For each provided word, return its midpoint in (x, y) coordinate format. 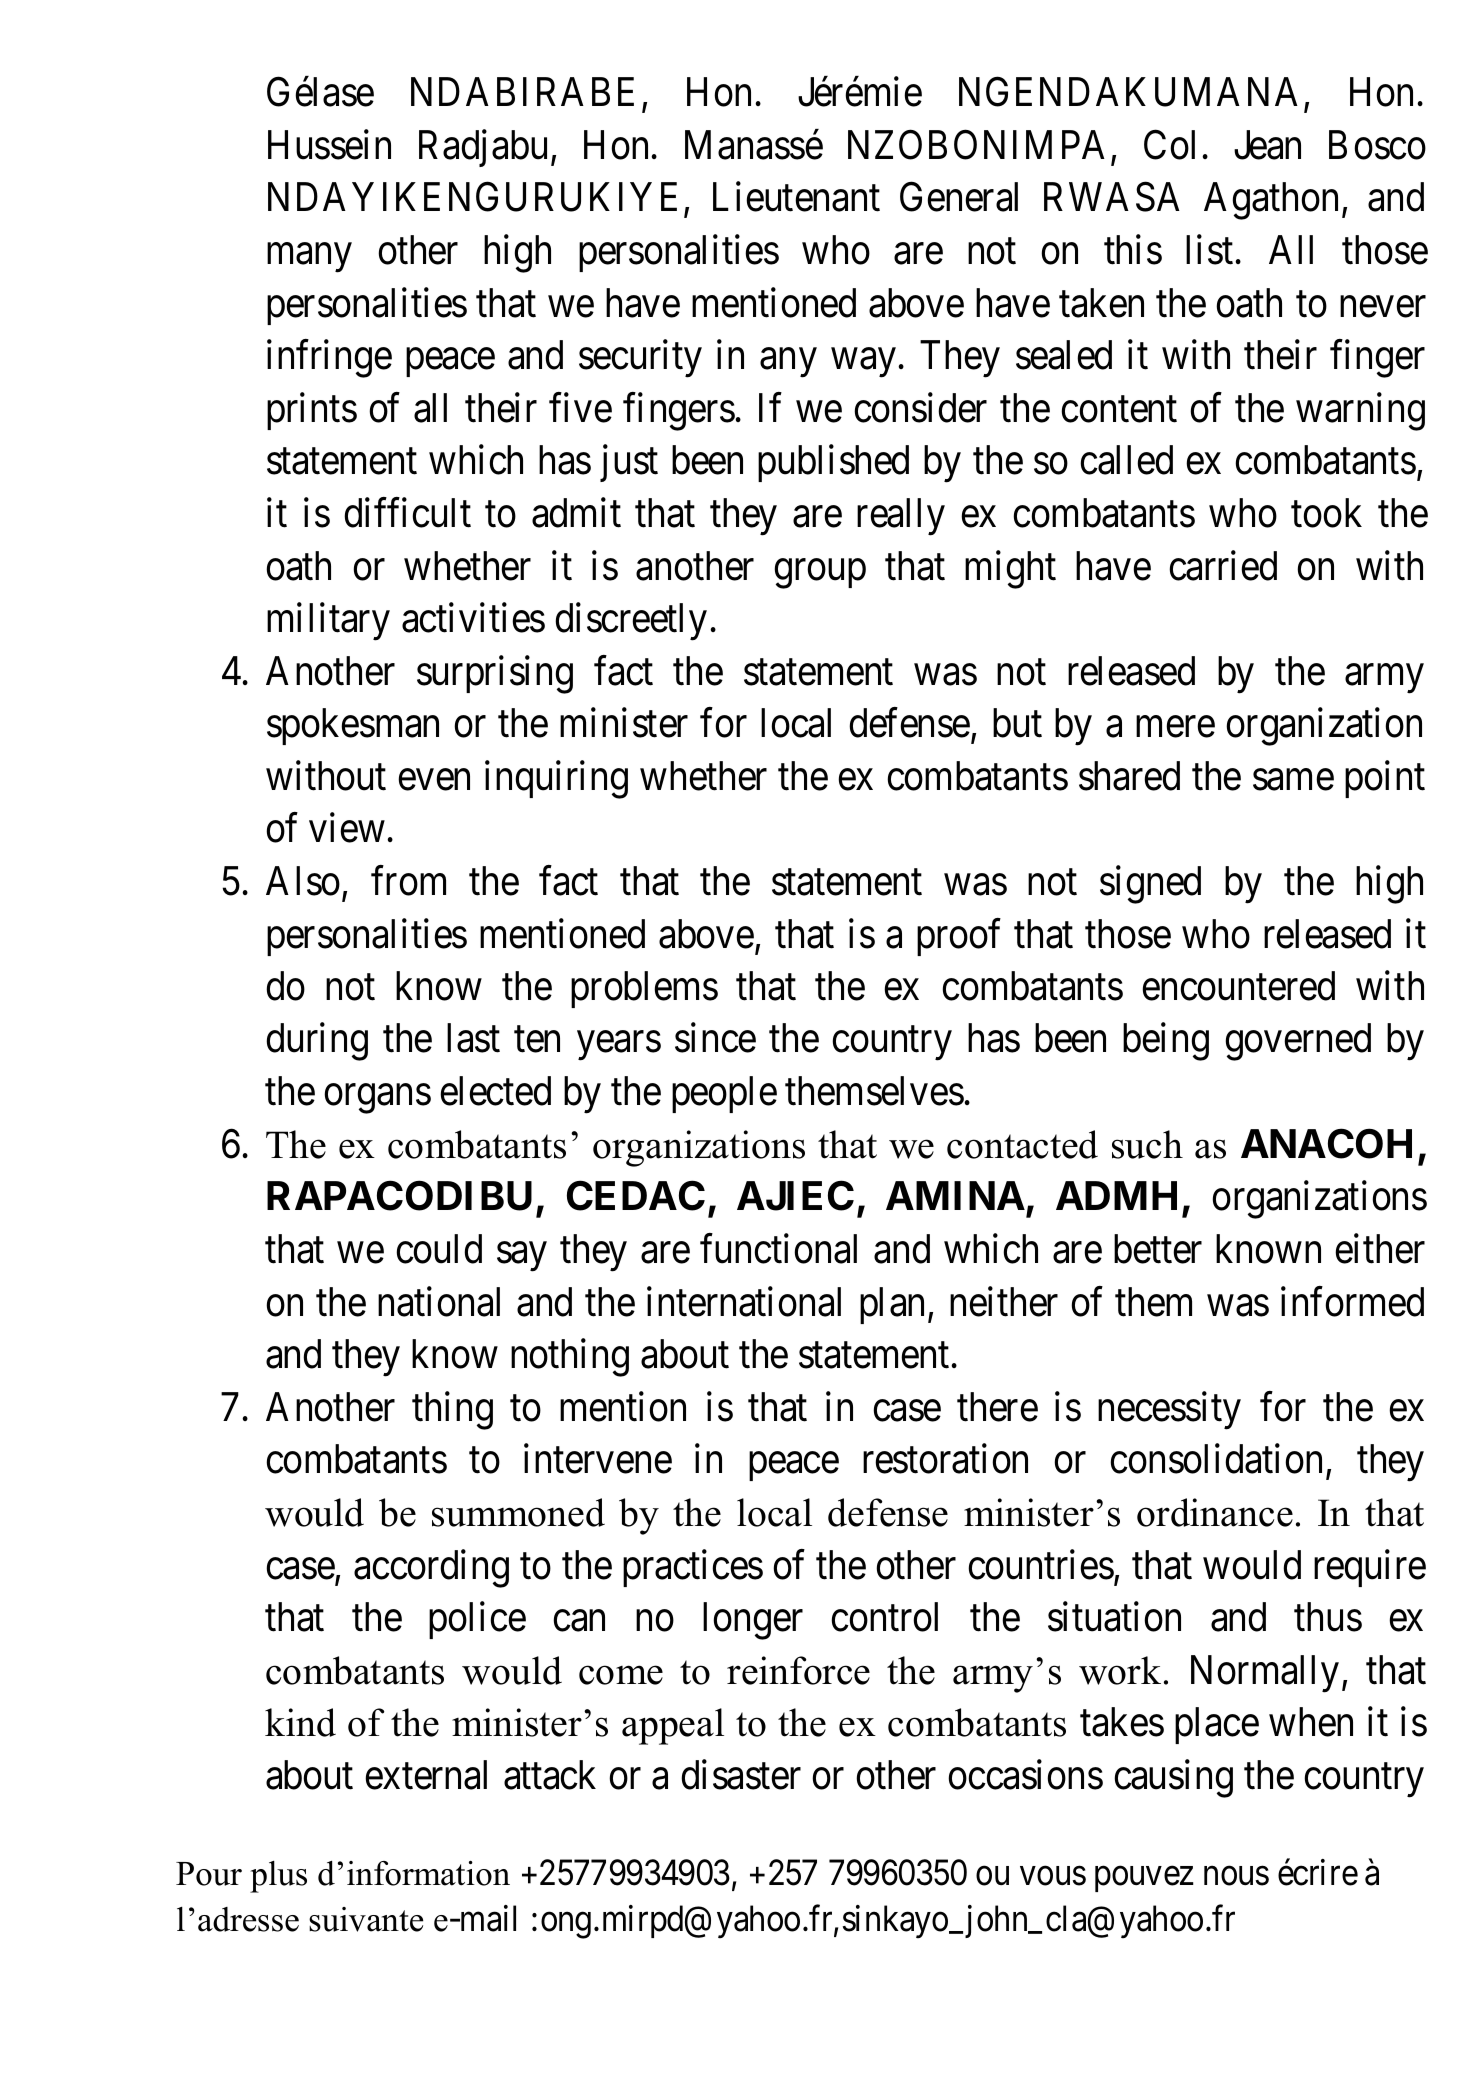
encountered (1238, 986)
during (317, 1042)
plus (278, 1877)
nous (1236, 1876)
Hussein (329, 145)
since (715, 1038)
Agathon (1271, 201)
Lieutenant (796, 197)
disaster (741, 1775)
